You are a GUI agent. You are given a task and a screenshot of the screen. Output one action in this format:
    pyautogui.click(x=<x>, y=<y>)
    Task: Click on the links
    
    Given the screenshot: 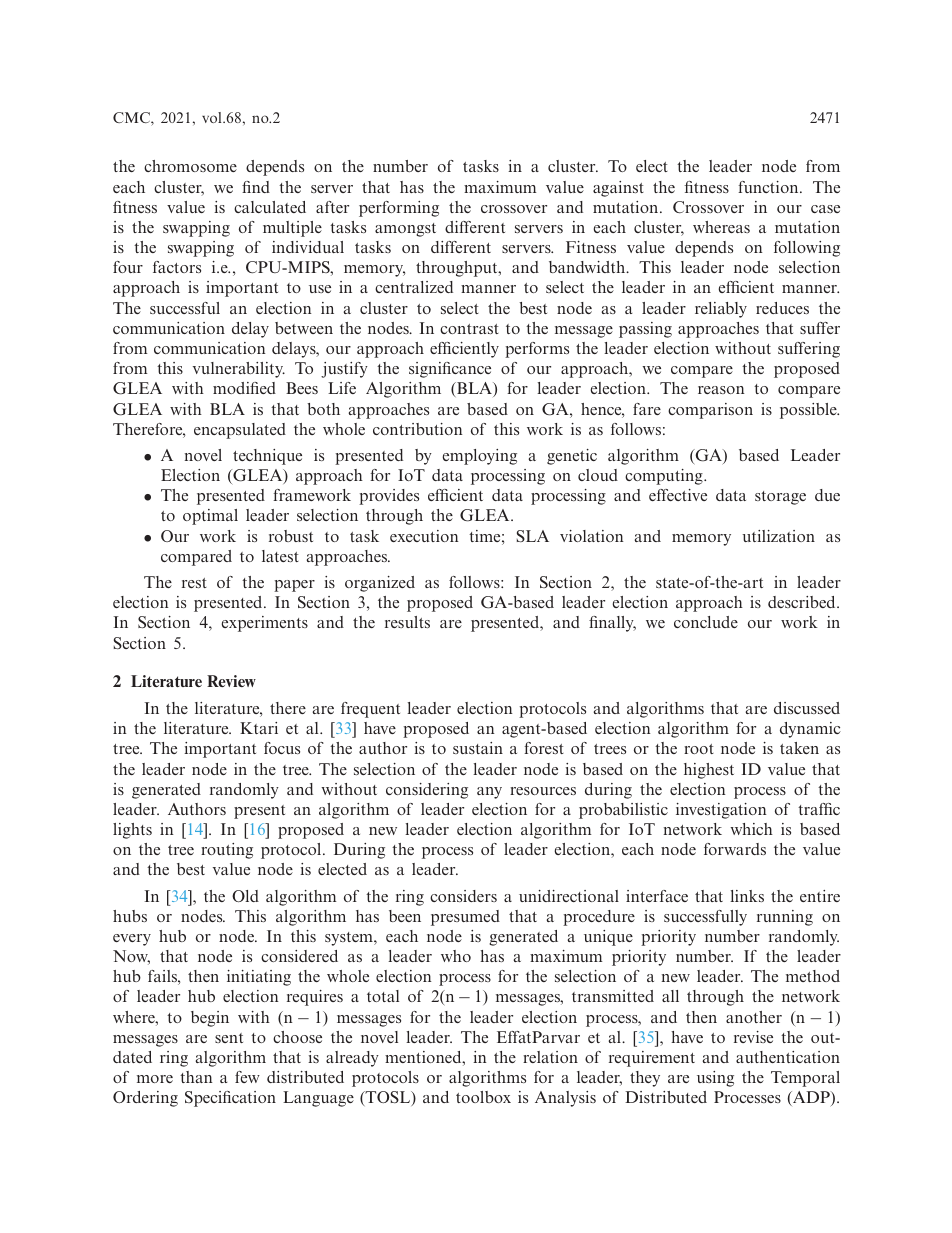 What is the action you would take?
    pyautogui.click(x=747, y=896)
